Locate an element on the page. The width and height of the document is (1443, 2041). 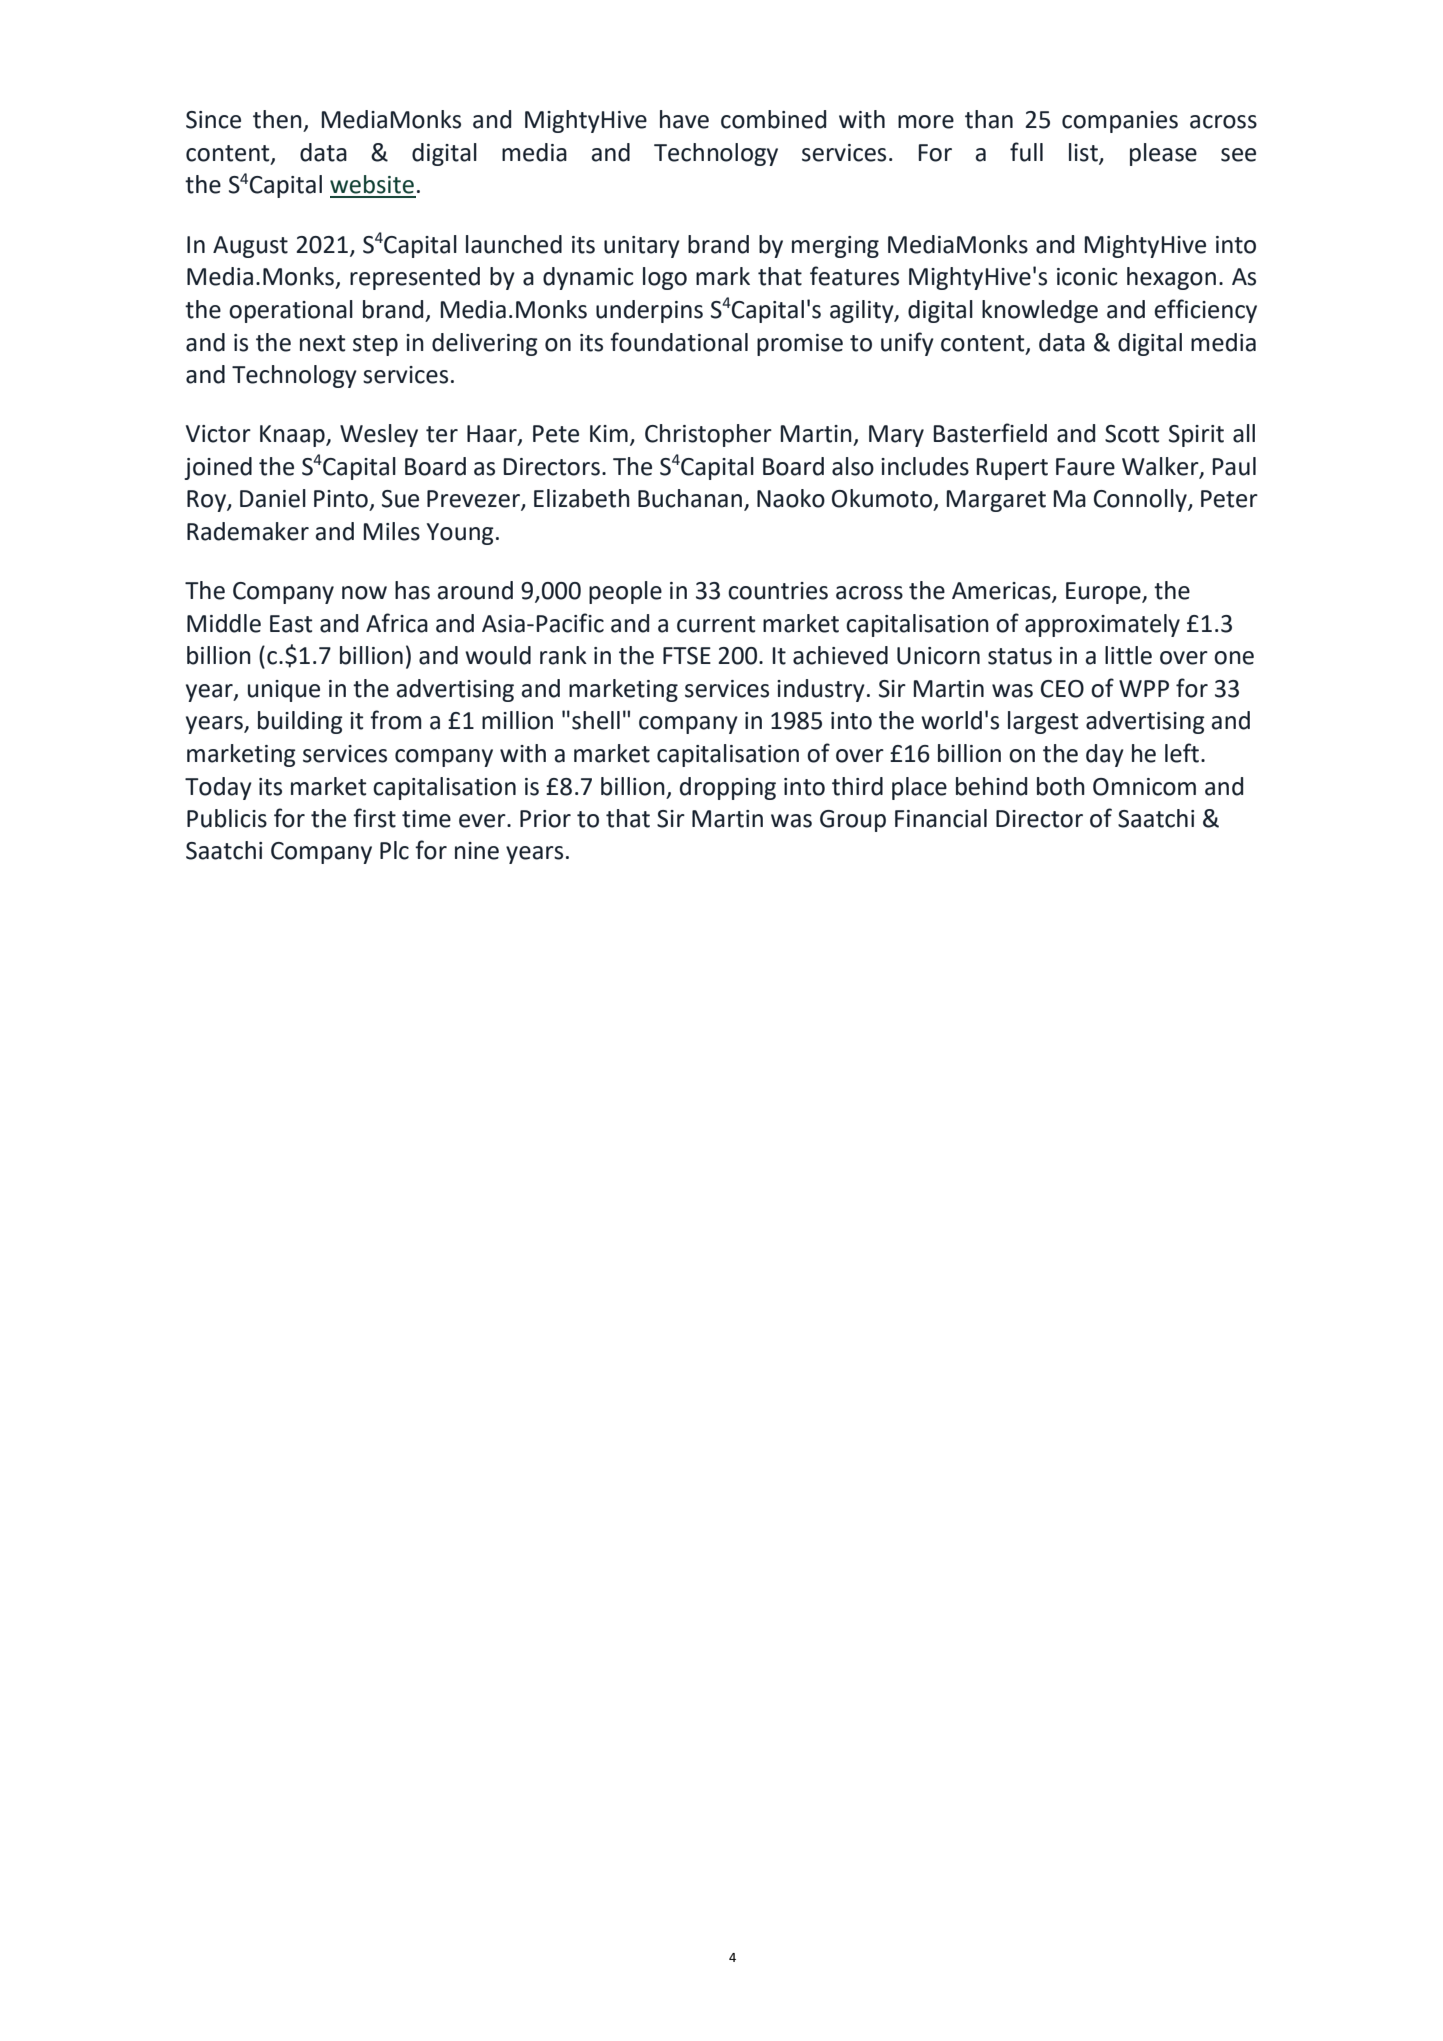
dropping is located at coordinates (728, 788).
